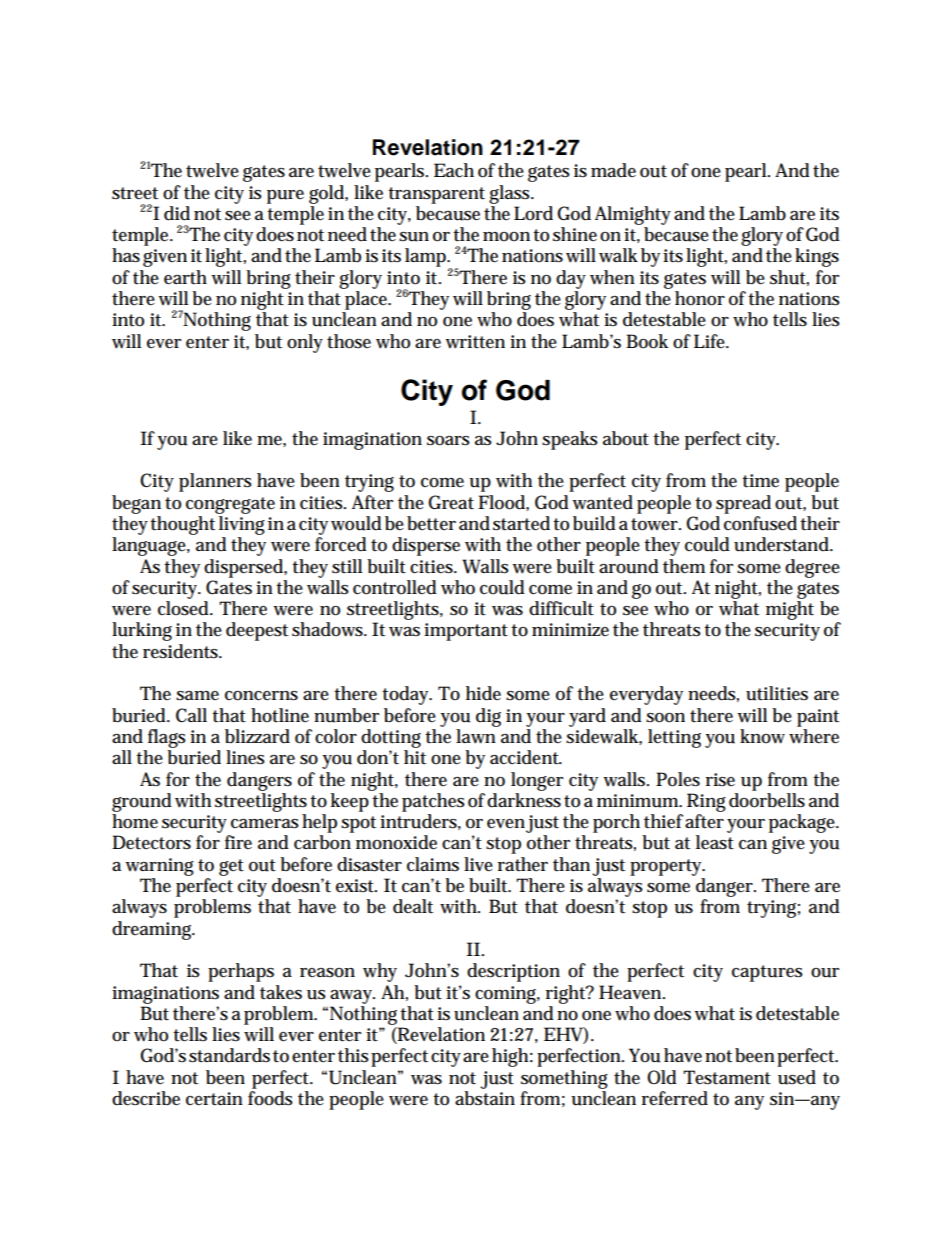 The image size is (952, 1233). What do you see at coordinates (177, 213) in the page?
I see `did` at bounding box center [177, 213].
